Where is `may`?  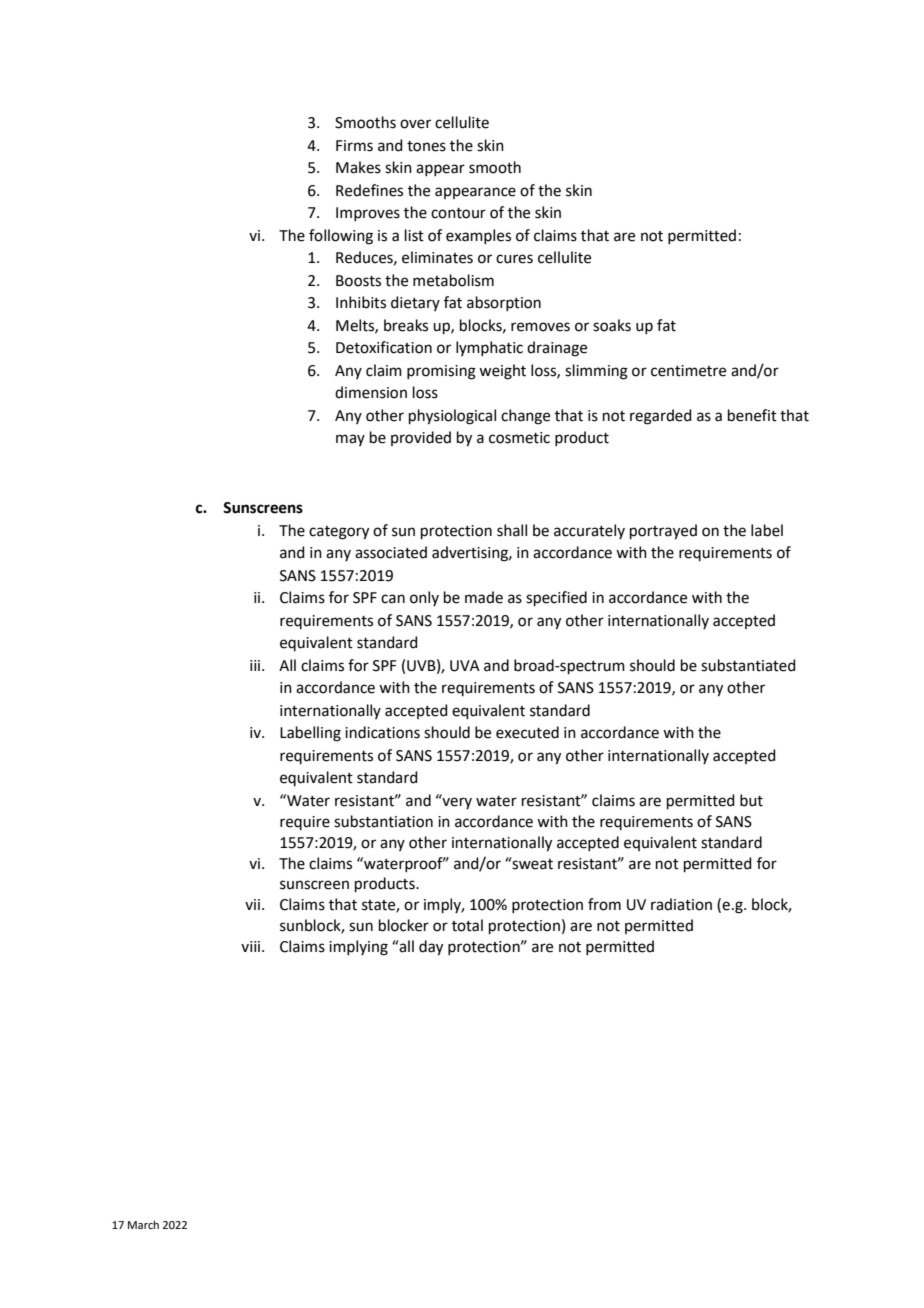
may is located at coordinates (350, 440).
